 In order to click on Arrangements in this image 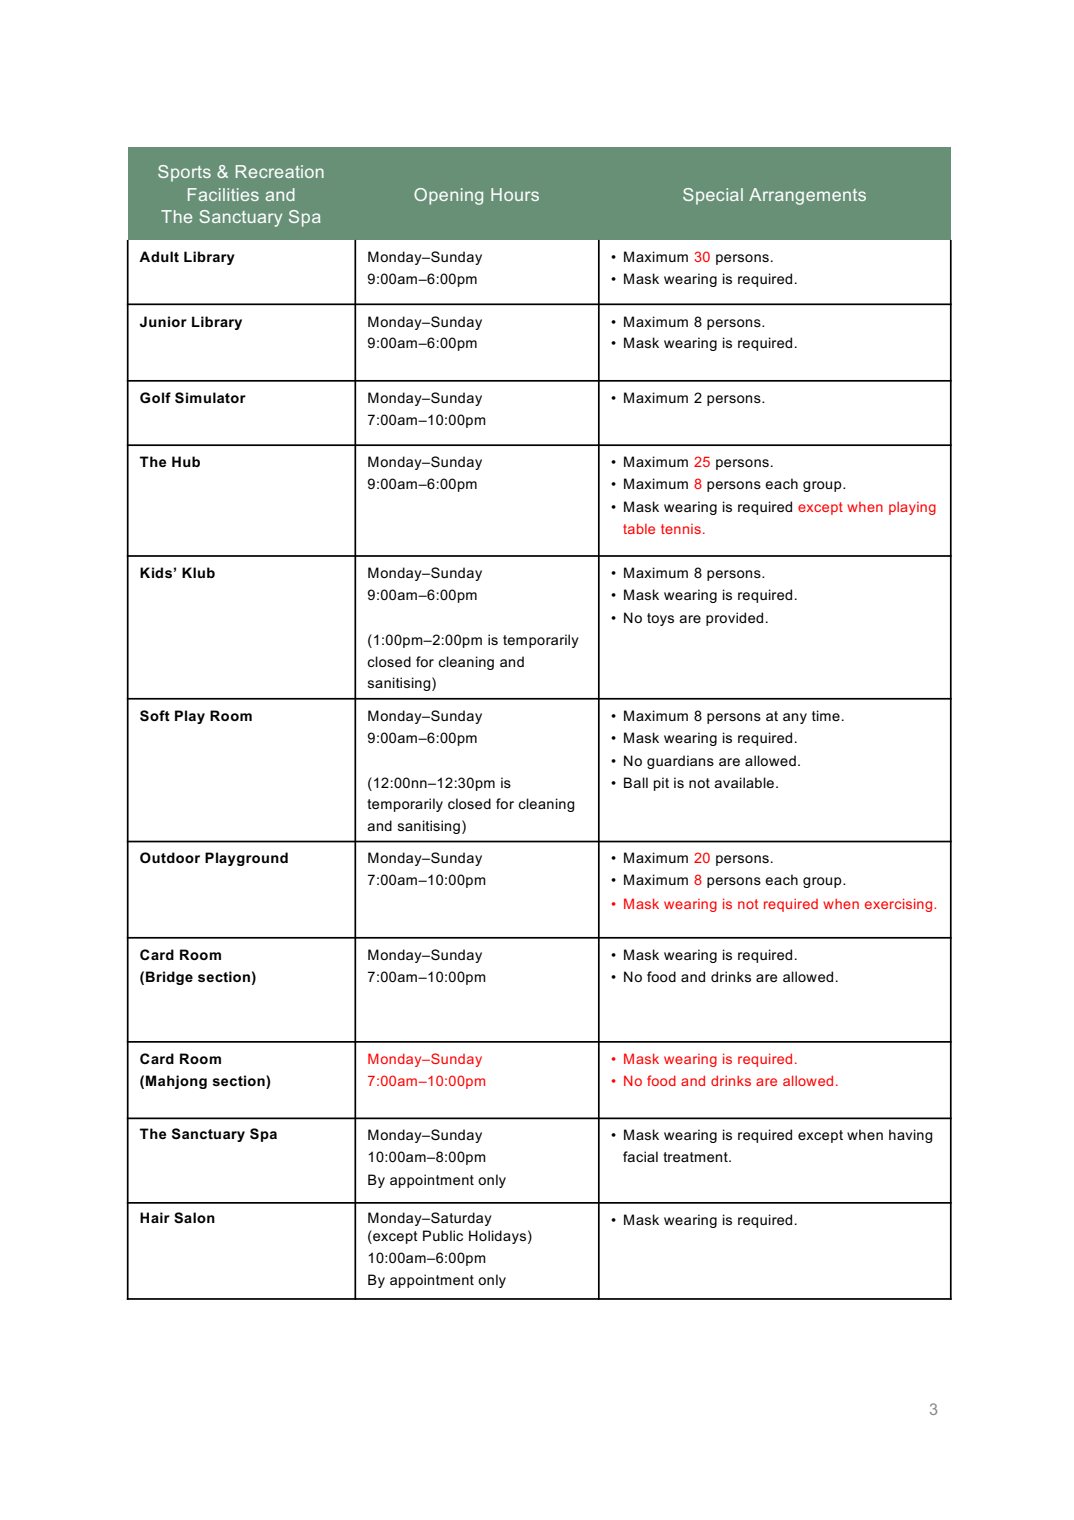, I will do `click(807, 196)`.
